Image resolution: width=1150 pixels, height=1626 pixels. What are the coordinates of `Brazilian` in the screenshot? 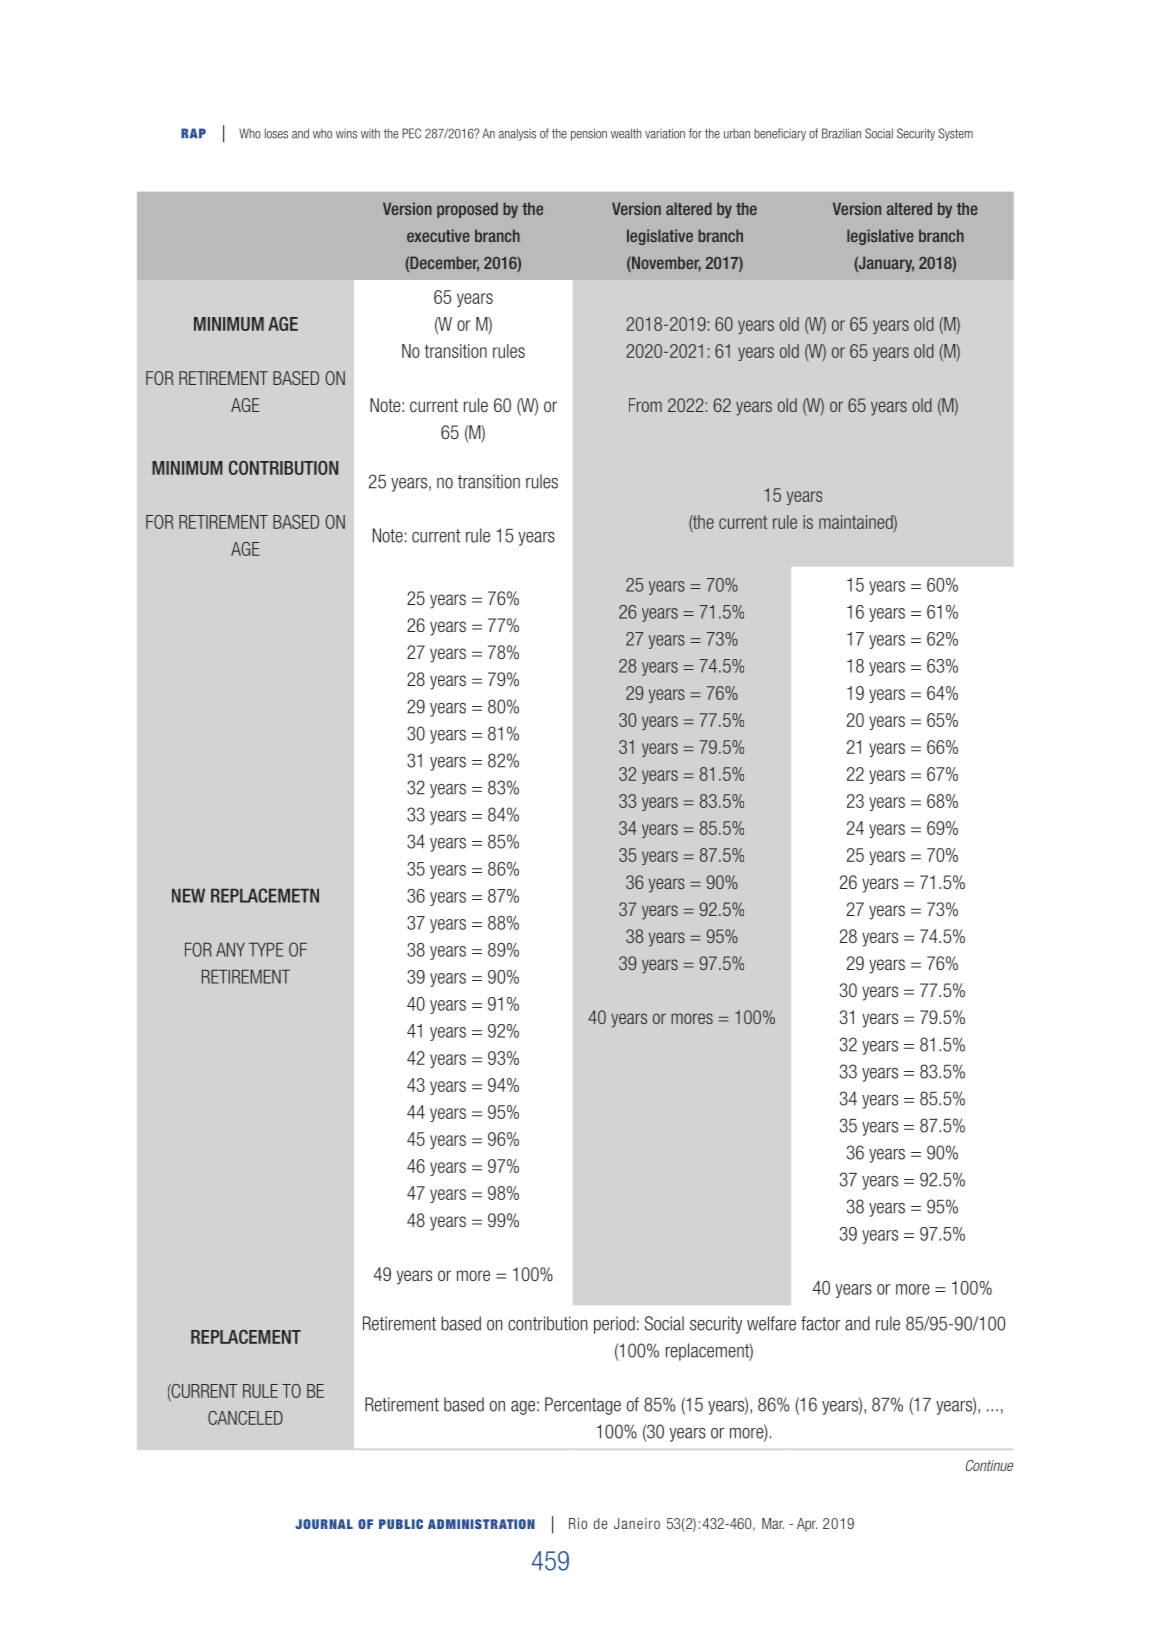 It's located at (841, 133).
